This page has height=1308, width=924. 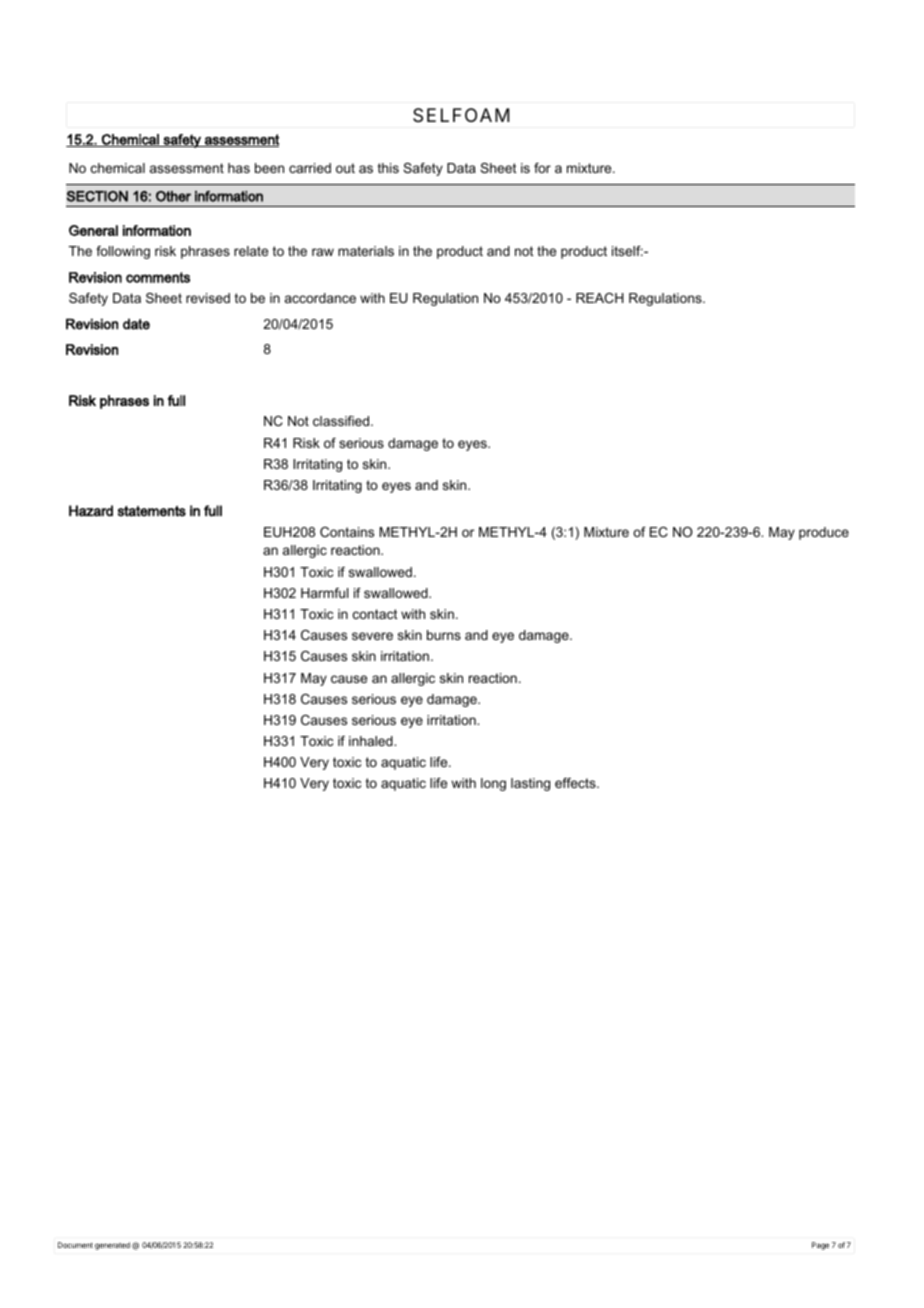 What do you see at coordinates (173, 196) in the page?
I see `Other` at bounding box center [173, 196].
